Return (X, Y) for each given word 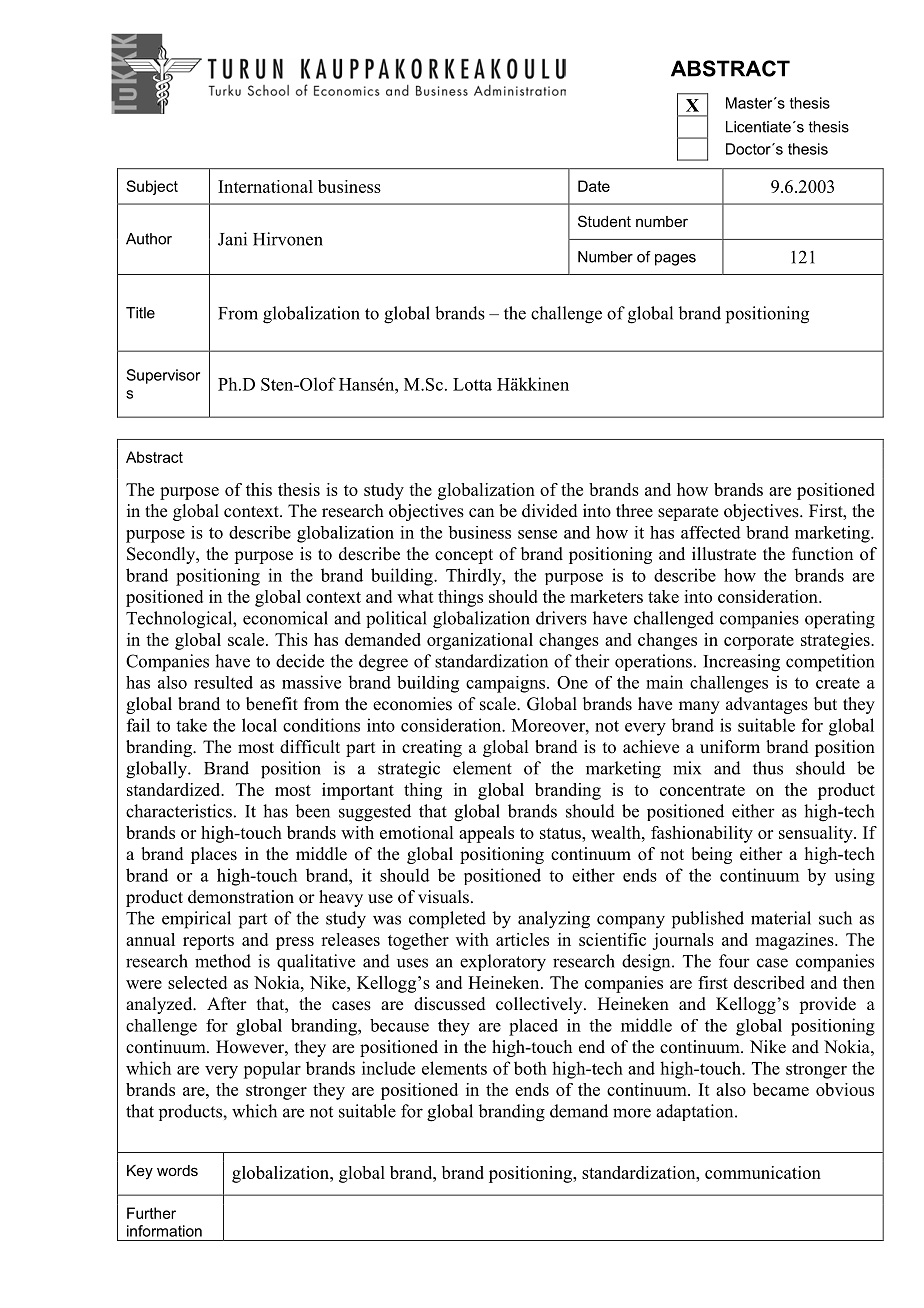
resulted (223, 682)
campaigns (507, 684)
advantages (767, 705)
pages (675, 260)
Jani (232, 239)
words (177, 1170)
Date (594, 186)
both (530, 1068)
